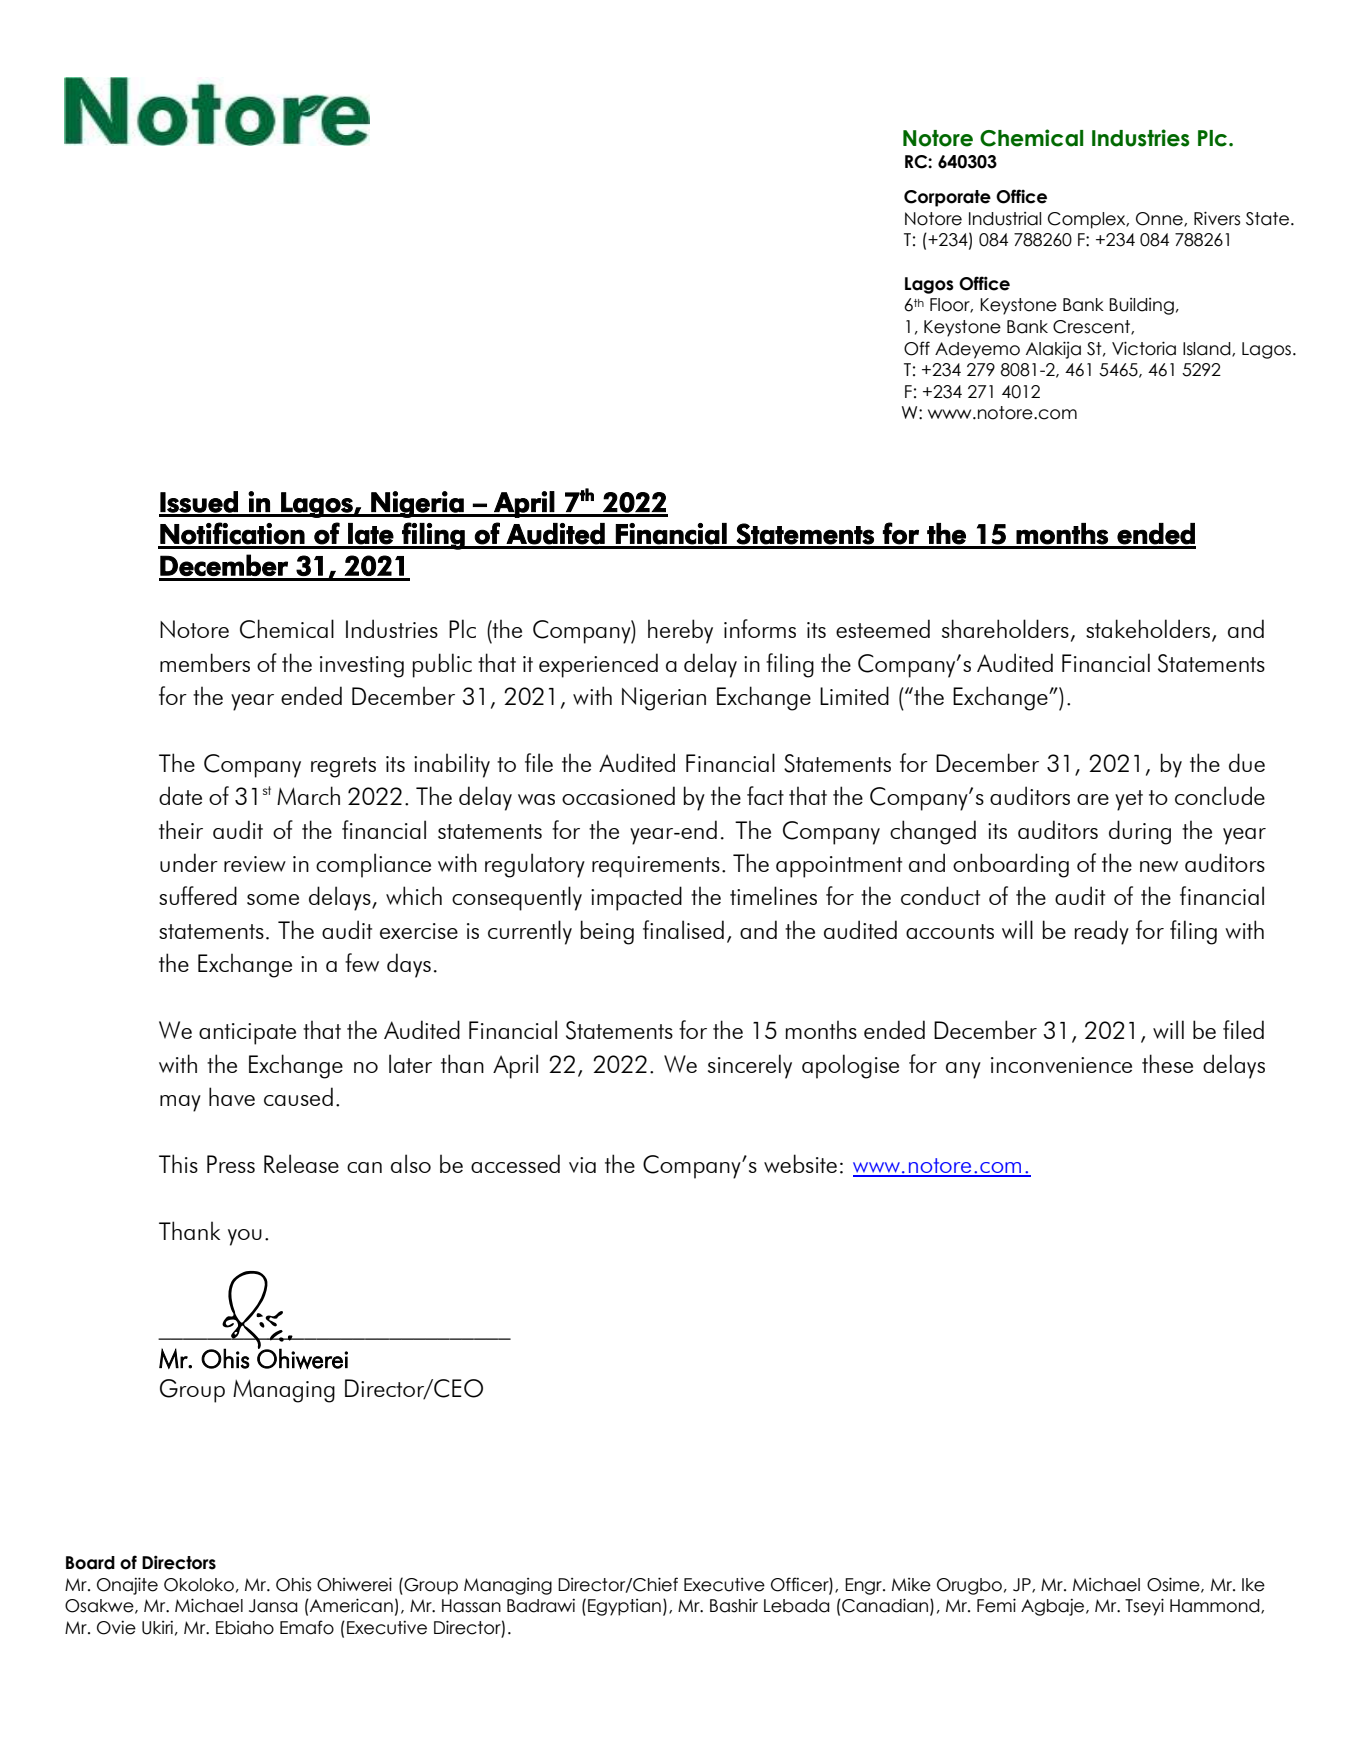  What do you see at coordinates (734, 1605) in the document?
I see `Bashir` at bounding box center [734, 1605].
